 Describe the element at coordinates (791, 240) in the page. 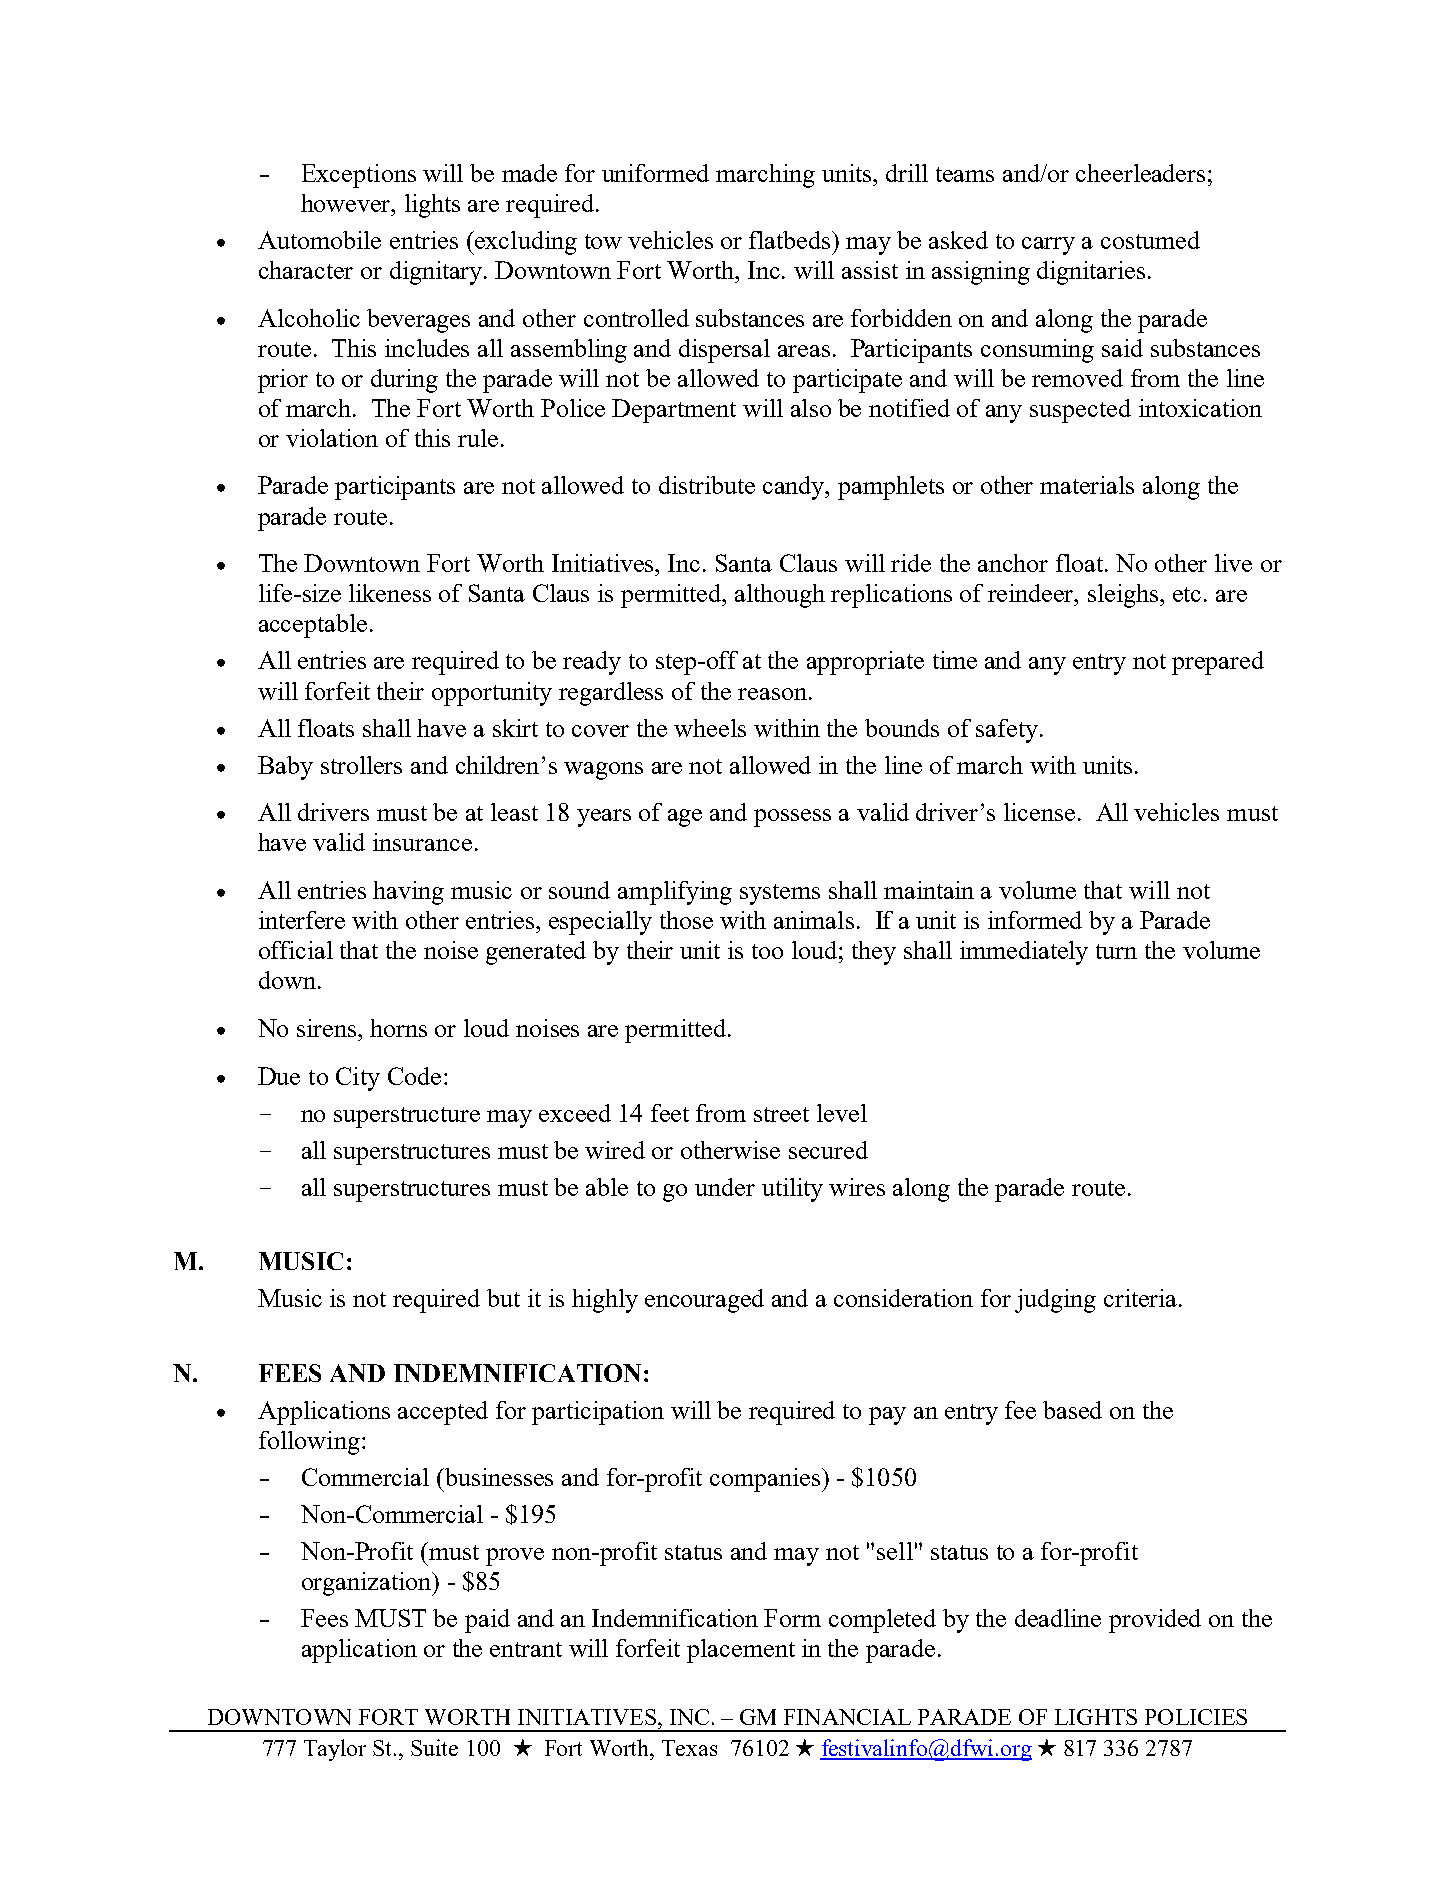

I see `flatbeds` at that location.
